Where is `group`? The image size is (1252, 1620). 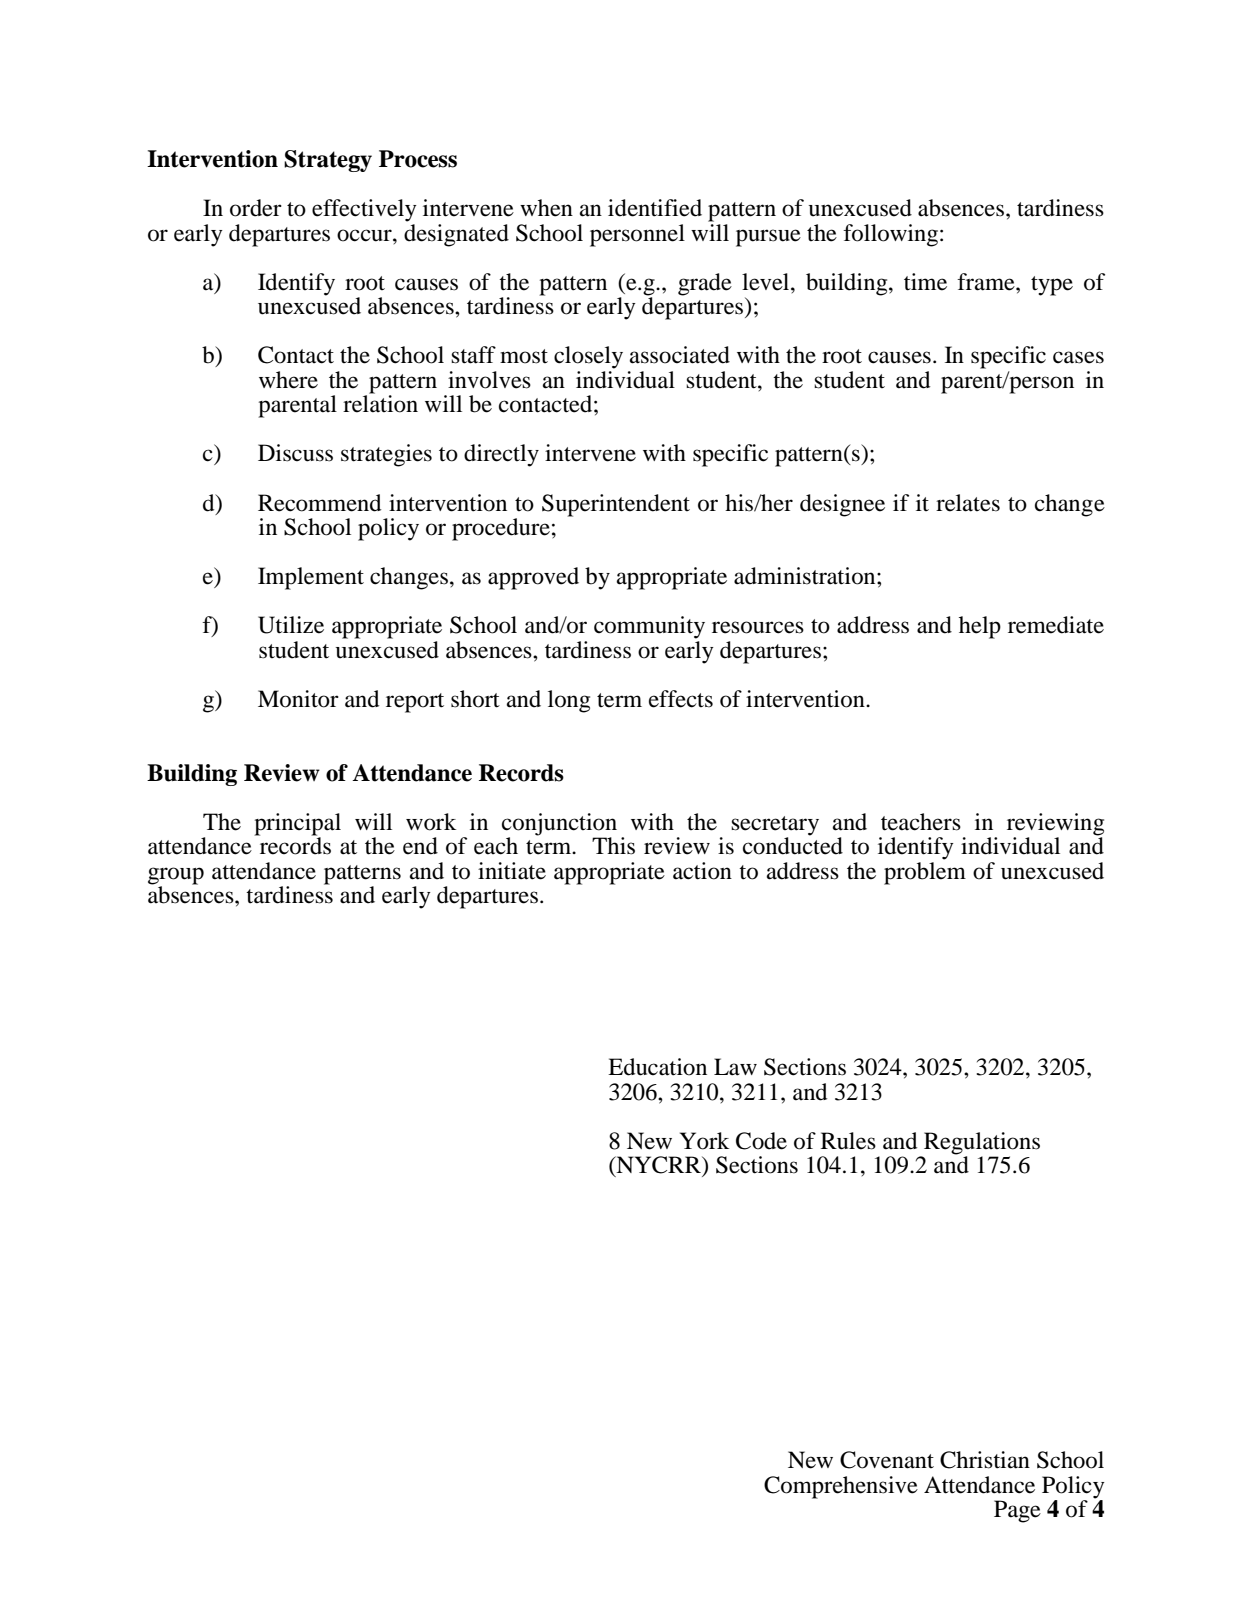
group is located at coordinates (176, 877).
